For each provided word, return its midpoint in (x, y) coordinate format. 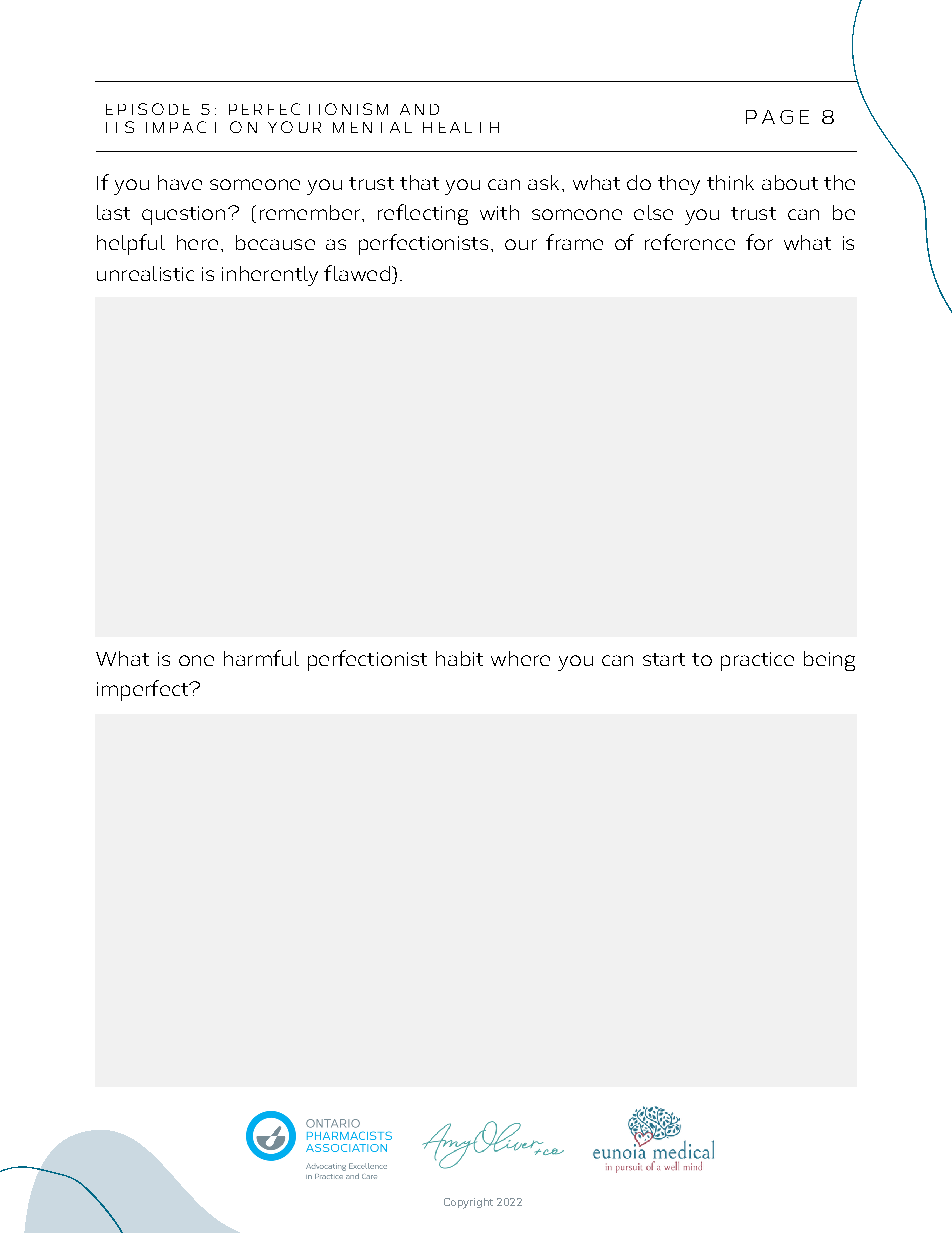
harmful (261, 658)
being (829, 661)
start (664, 659)
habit (459, 658)
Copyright (468, 1203)
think (730, 182)
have (180, 182)
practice (757, 661)
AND (419, 109)
